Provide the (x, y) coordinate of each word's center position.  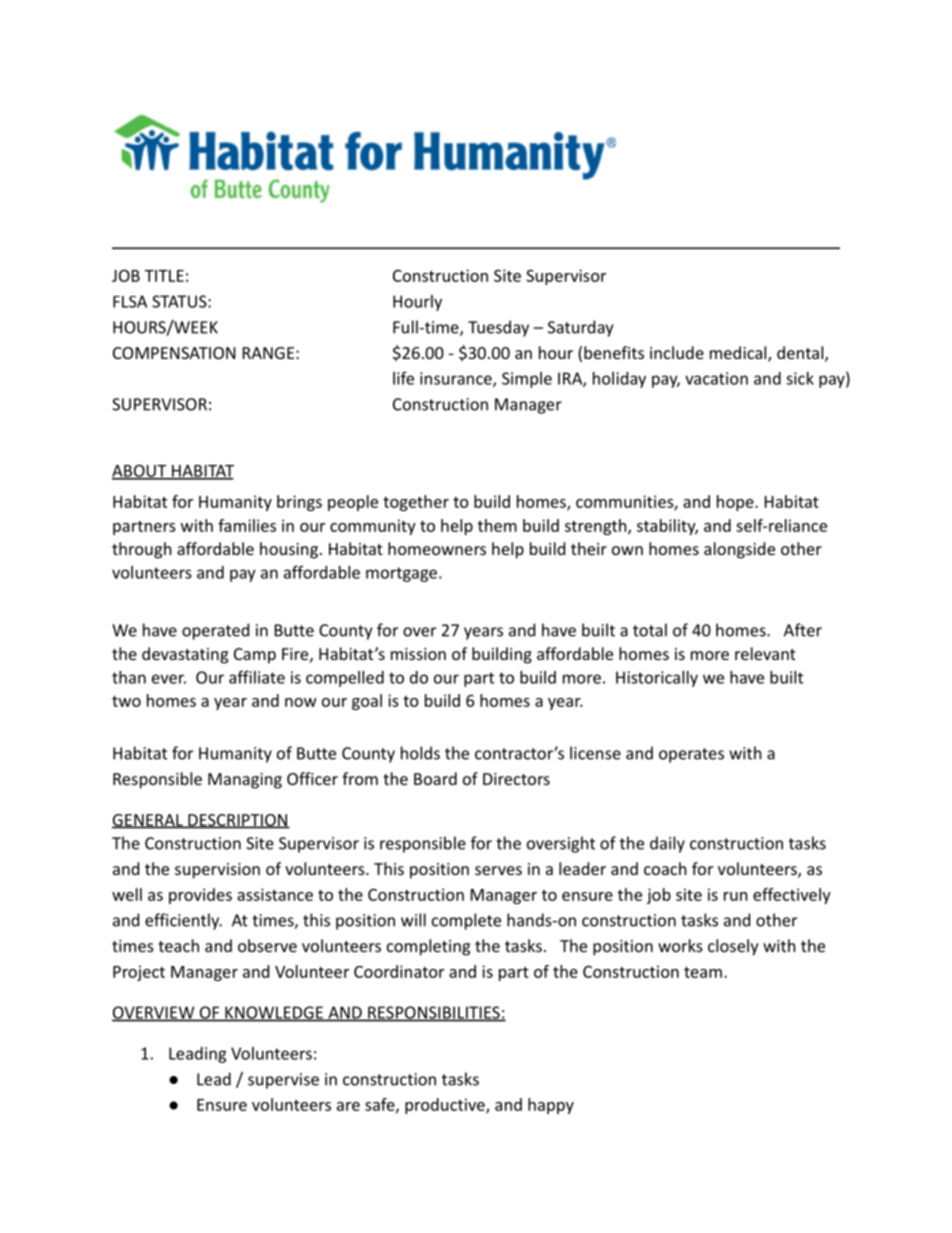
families (247, 525)
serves (498, 870)
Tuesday (498, 328)
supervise (283, 1081)
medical (739, 353)
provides (200, 896)
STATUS (180, 301)
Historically (657, 679)
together (416, 503)
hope (736, 503)
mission (418, 654)
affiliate (257, 677)
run (736, 896)
